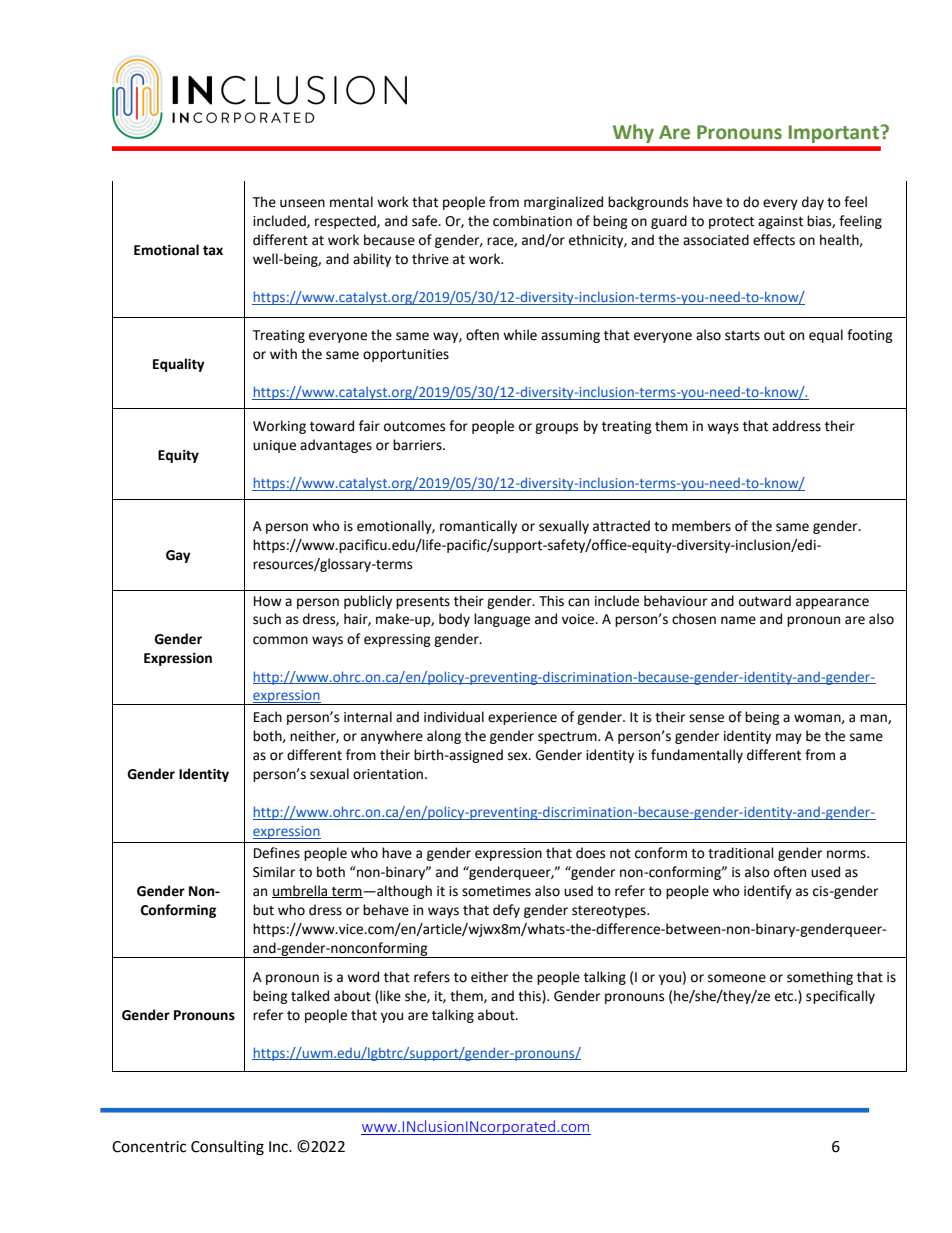  I want to click on unseen, so click(302, 203).
